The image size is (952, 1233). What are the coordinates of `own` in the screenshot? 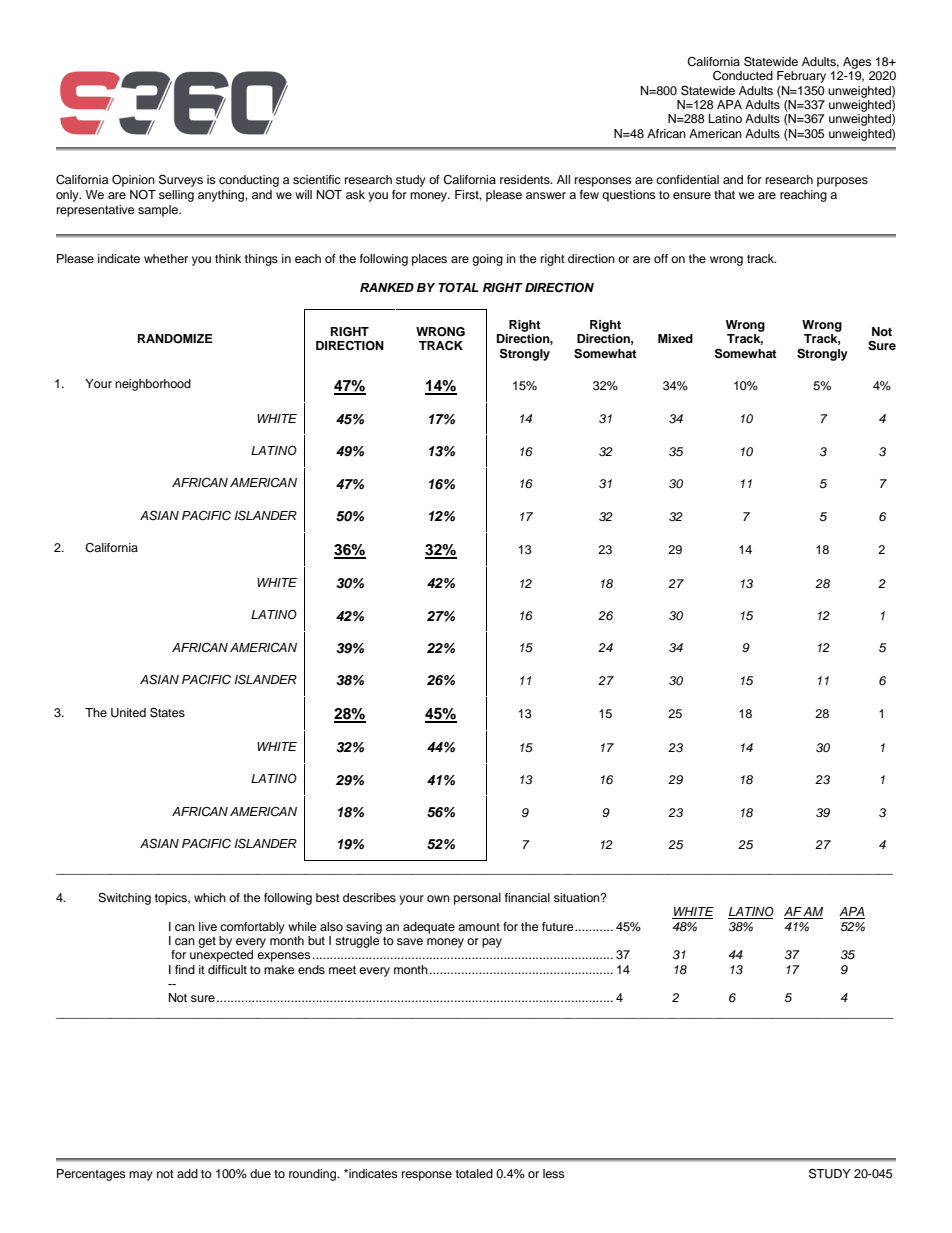 It's located at (438, 898).
